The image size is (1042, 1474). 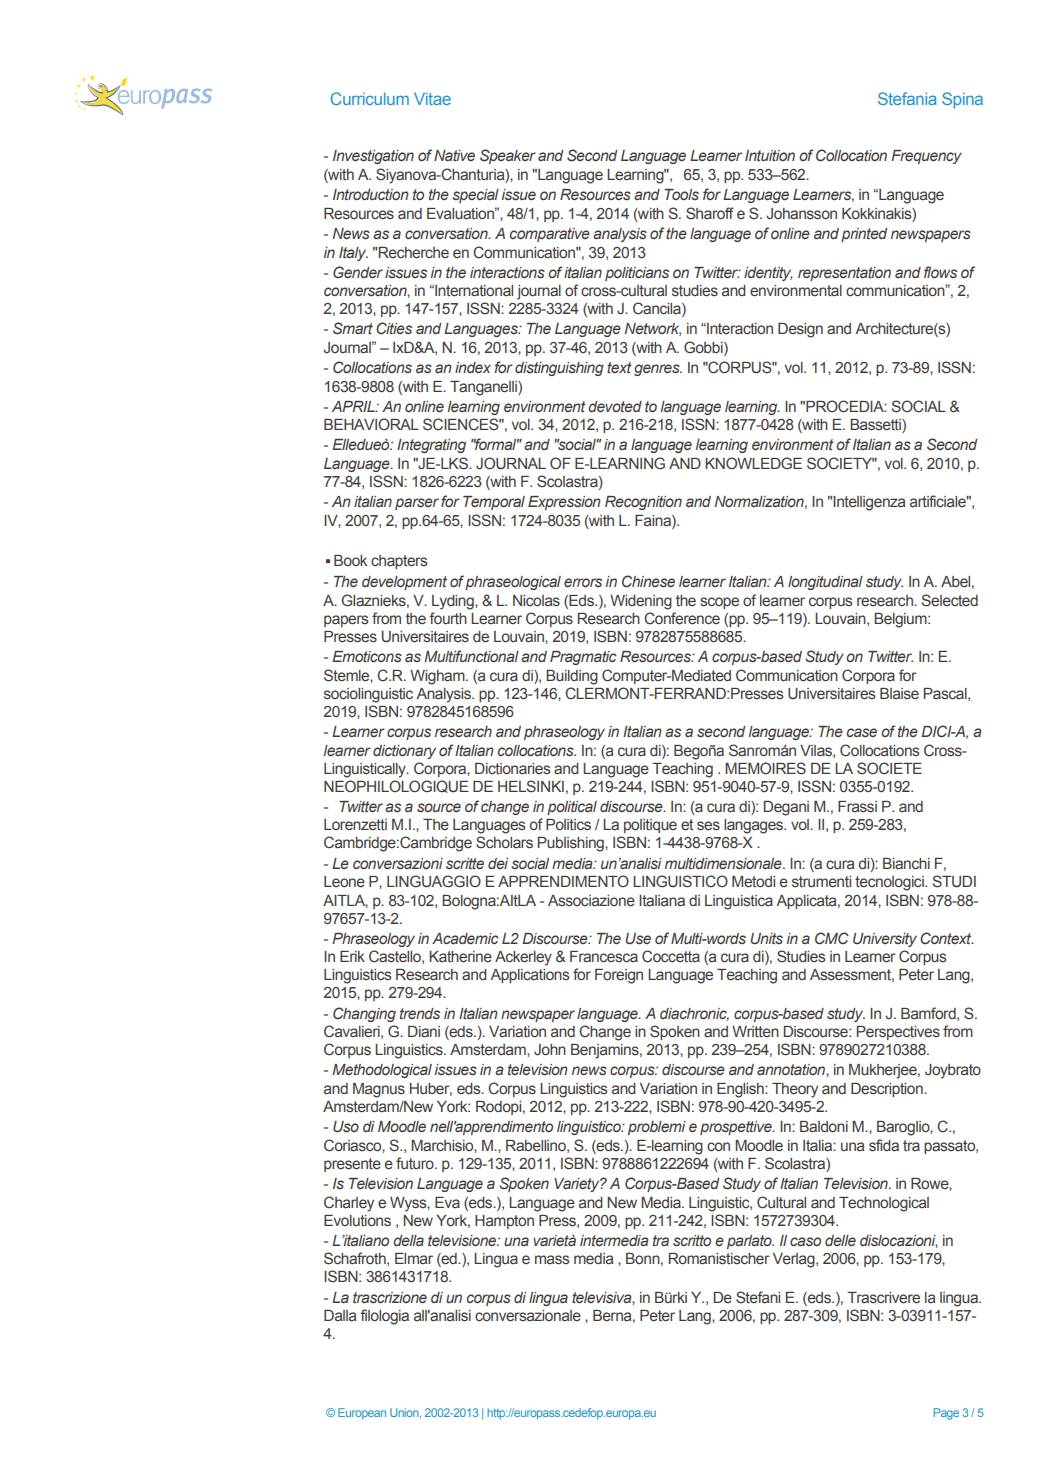 What do you see at coordinates (552, 1260) in the document?
I see `mass` at bounding box center [552, 1260].
